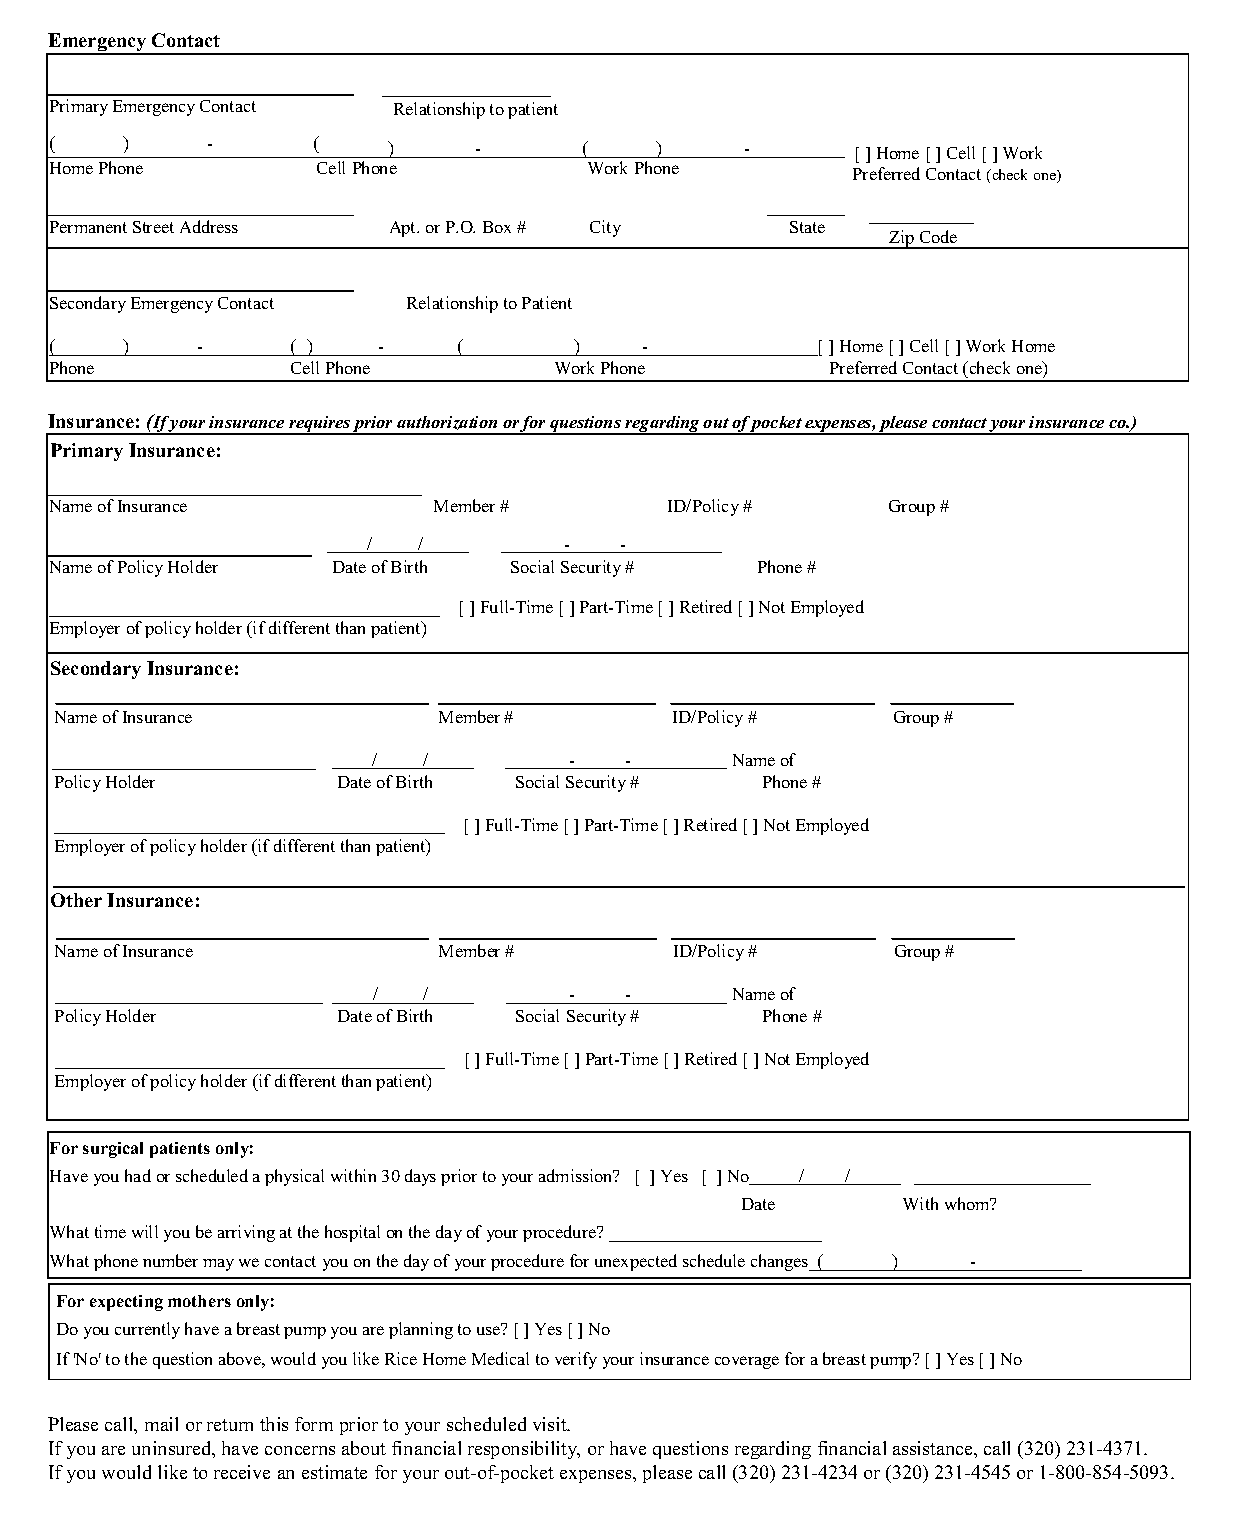  What do you see at coordinates (902, 239) in the screenshot?
I see `Zip` at bounding box center [902, 239].
